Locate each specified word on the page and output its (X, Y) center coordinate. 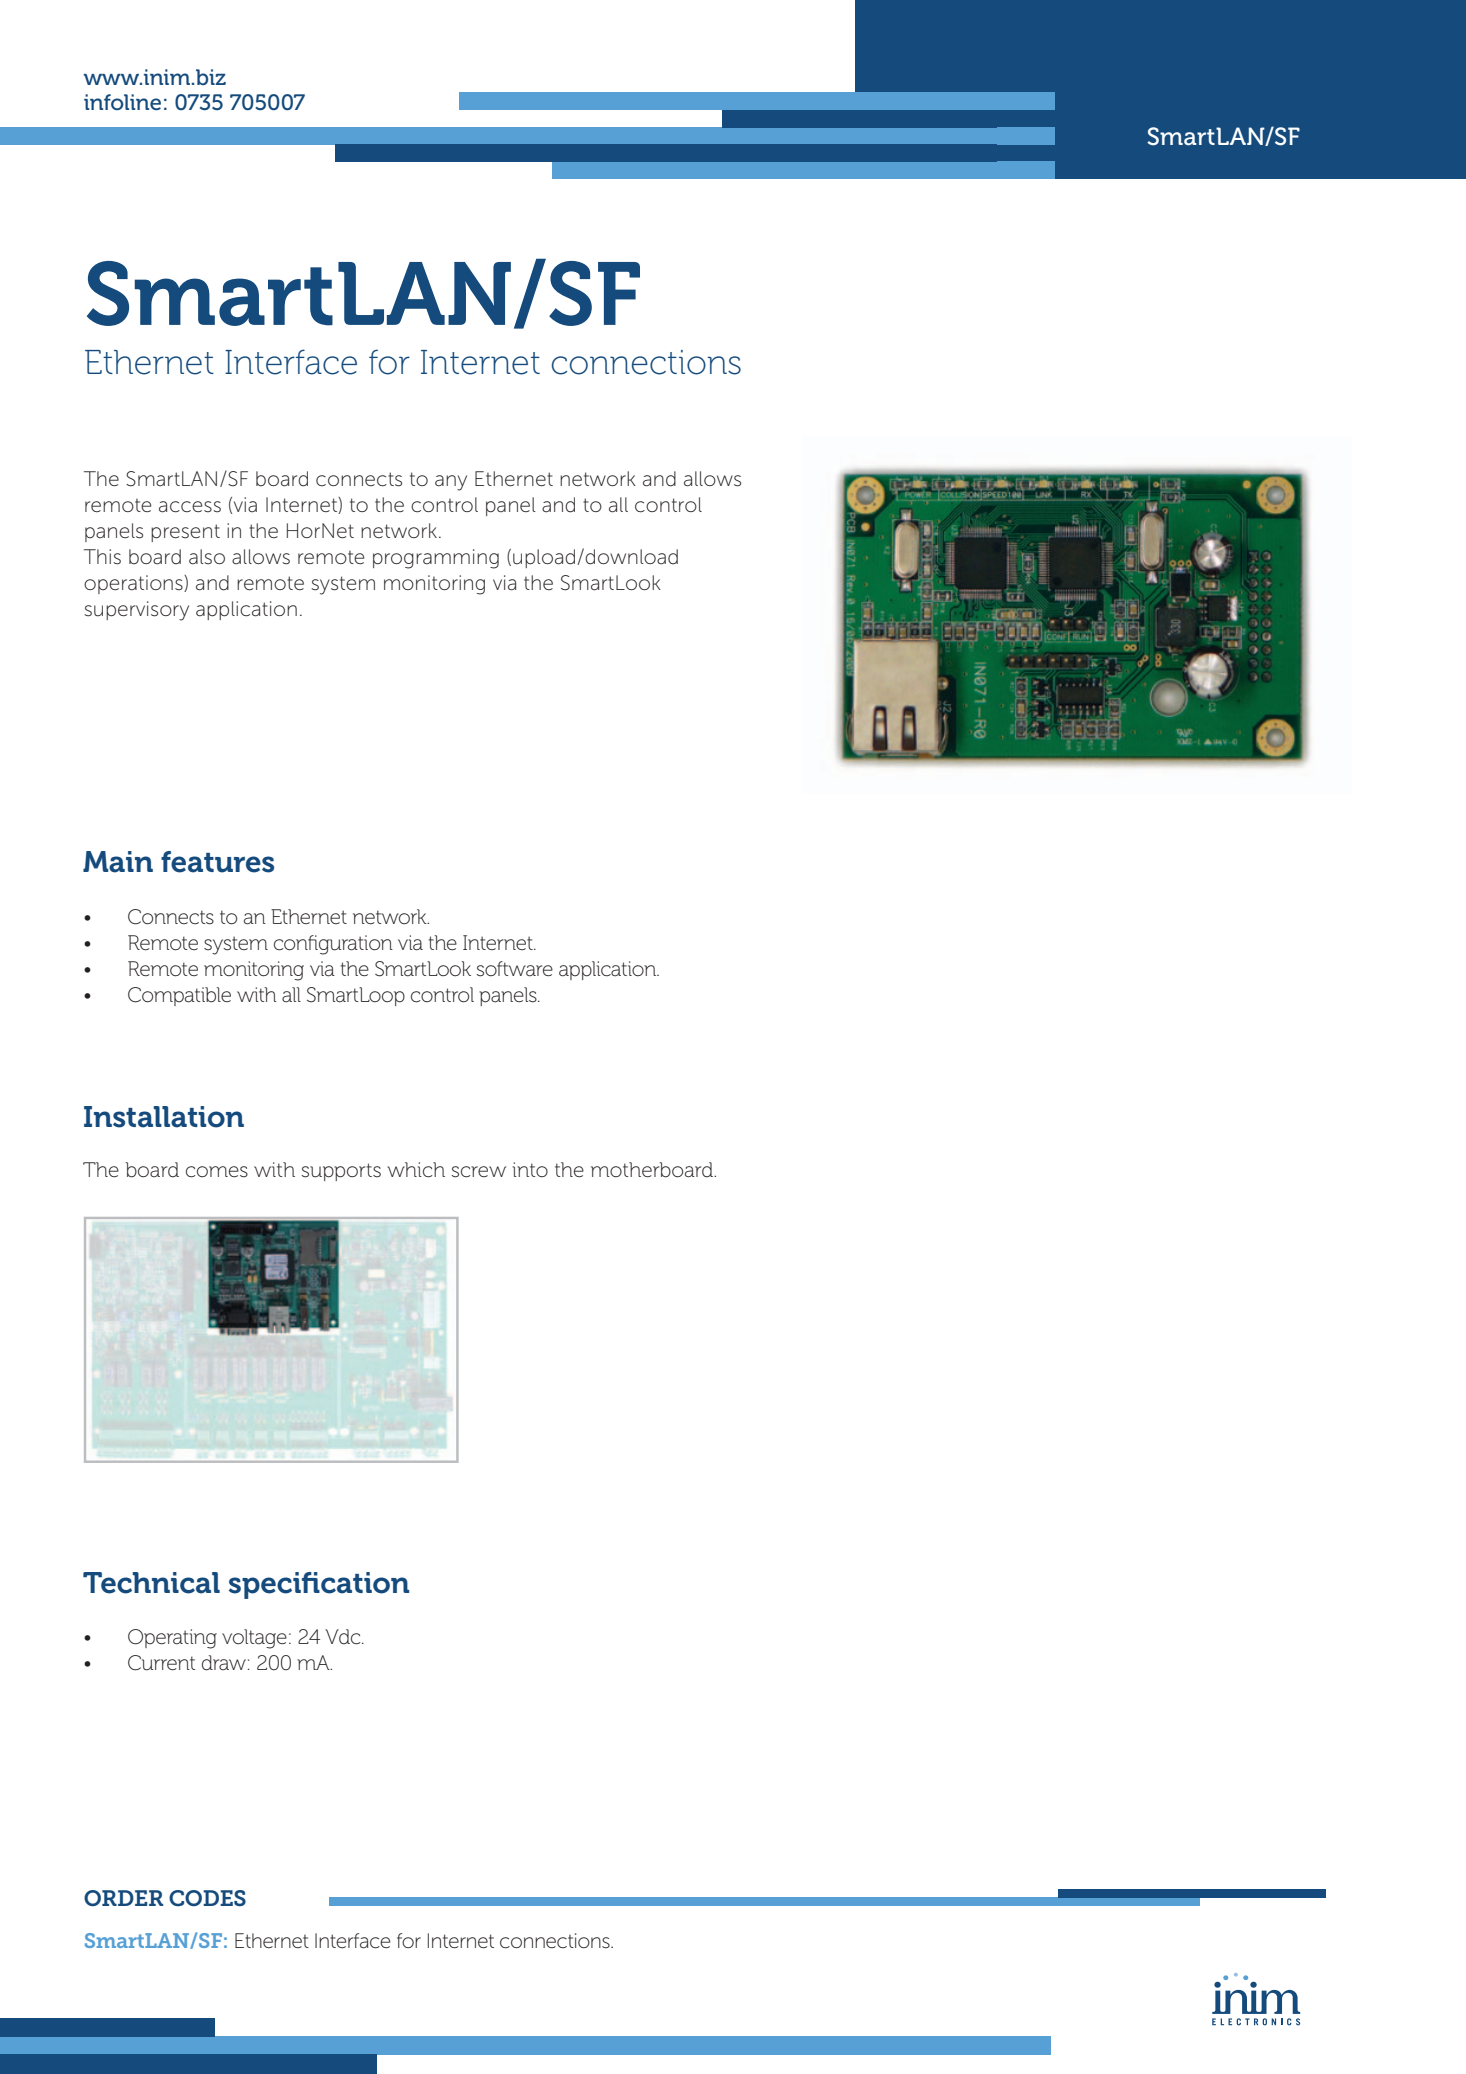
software (514, 969)
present (185, 533)
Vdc (344, 1637)
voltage (254, 1639)
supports (341, 1172)
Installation (164, 1117)
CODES (207, 1898)
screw (478, 1172)
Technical (151, 1583)
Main (118, 862)
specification (319, 1585)
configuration (333, 945)
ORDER (123, 1898)
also (207, 557)
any (451, 483)
